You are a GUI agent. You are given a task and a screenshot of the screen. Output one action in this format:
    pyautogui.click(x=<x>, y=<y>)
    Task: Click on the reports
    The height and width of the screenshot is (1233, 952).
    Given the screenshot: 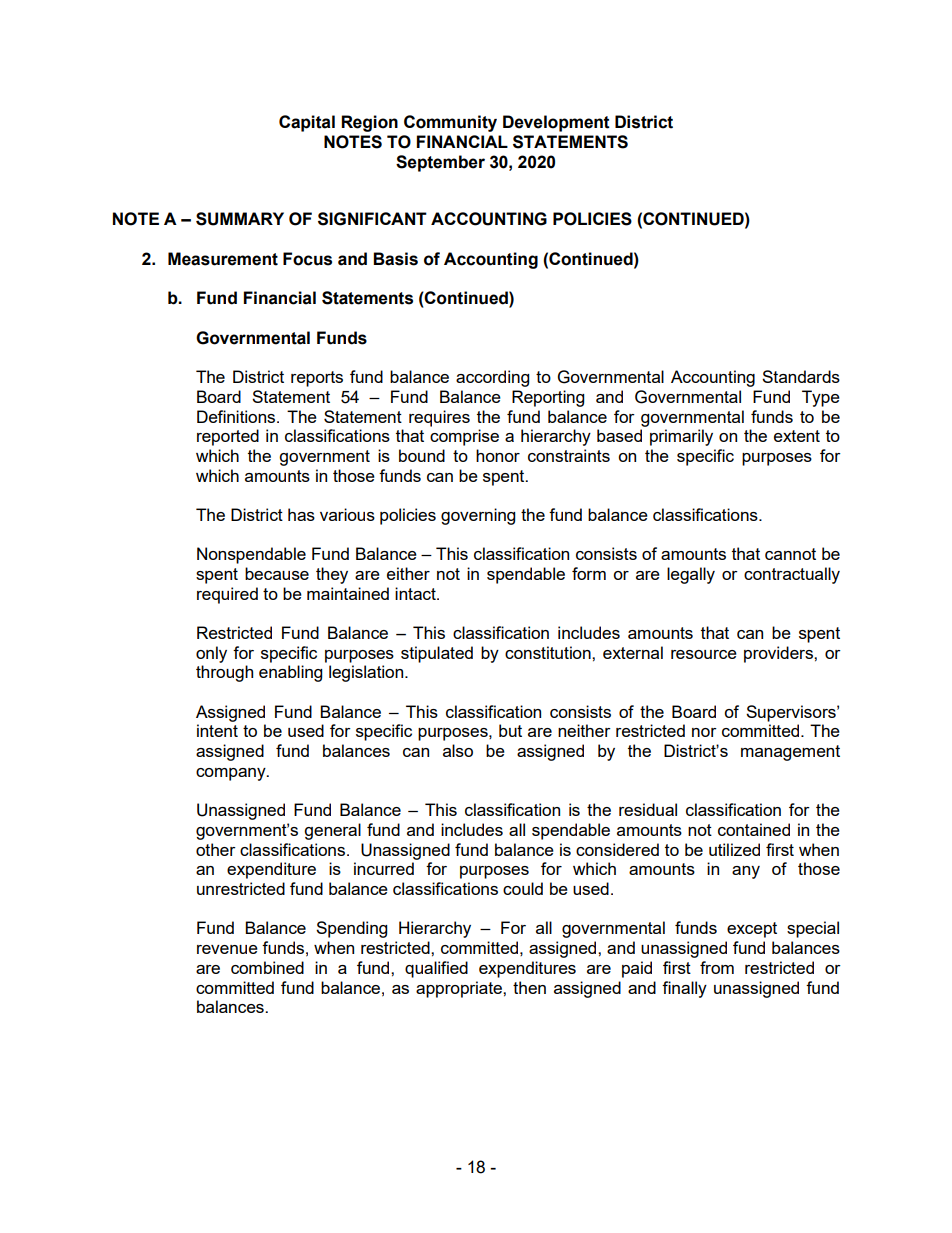 What is the action you would take?
    pyautogui.click(x=317, y=379)
